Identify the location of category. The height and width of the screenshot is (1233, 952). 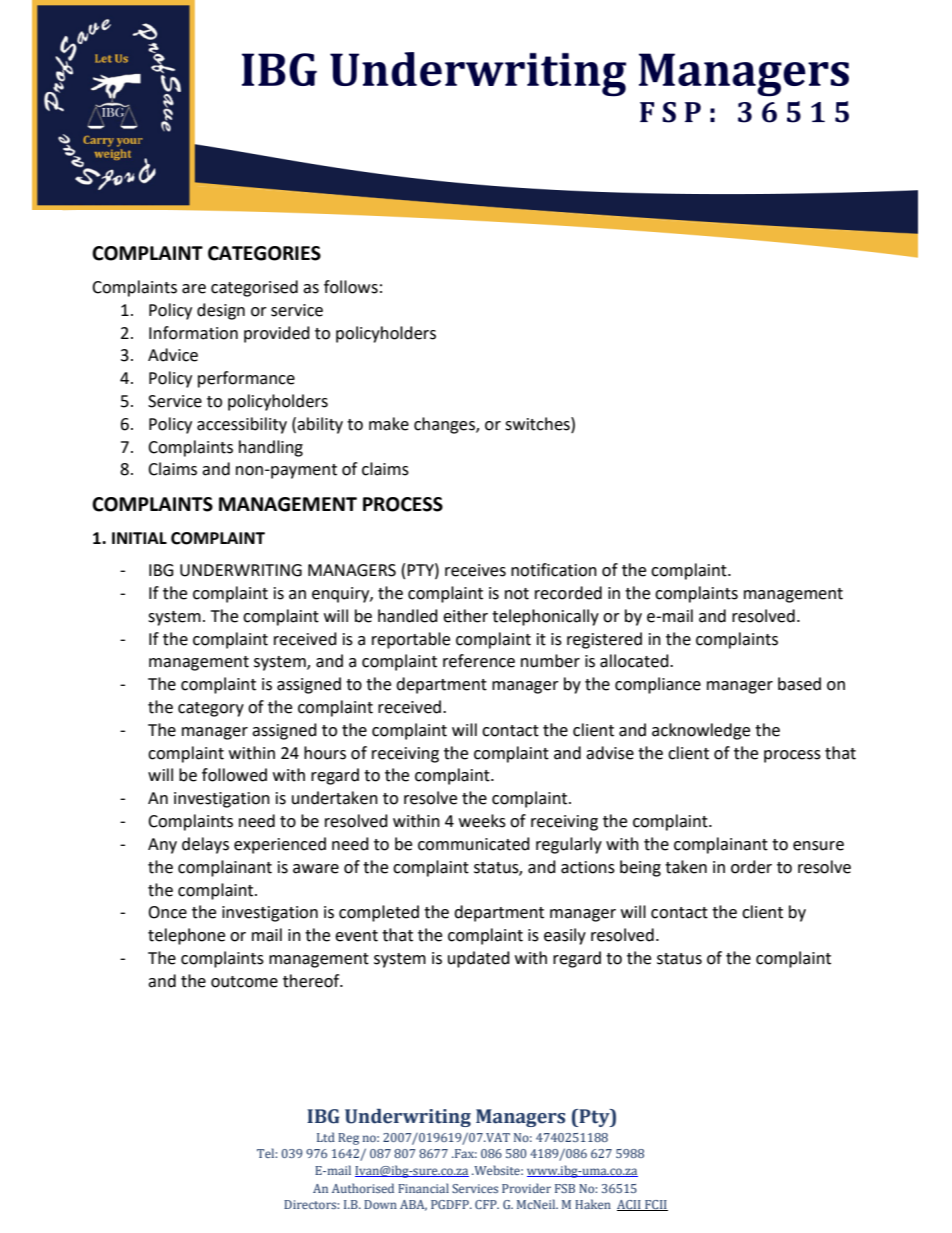
(211, 709).
